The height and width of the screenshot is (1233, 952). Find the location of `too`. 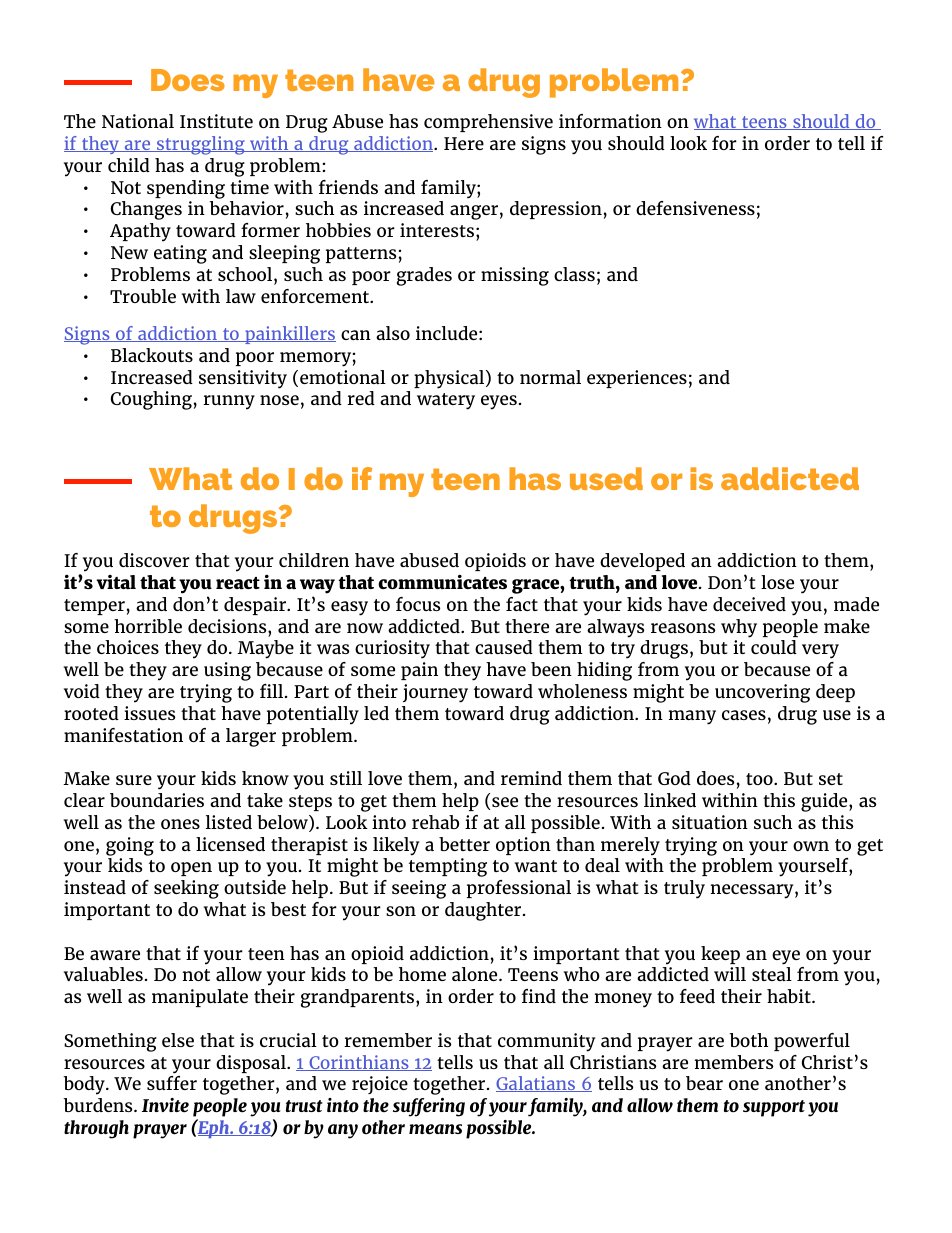

too is located at coordinates (760, 779).
